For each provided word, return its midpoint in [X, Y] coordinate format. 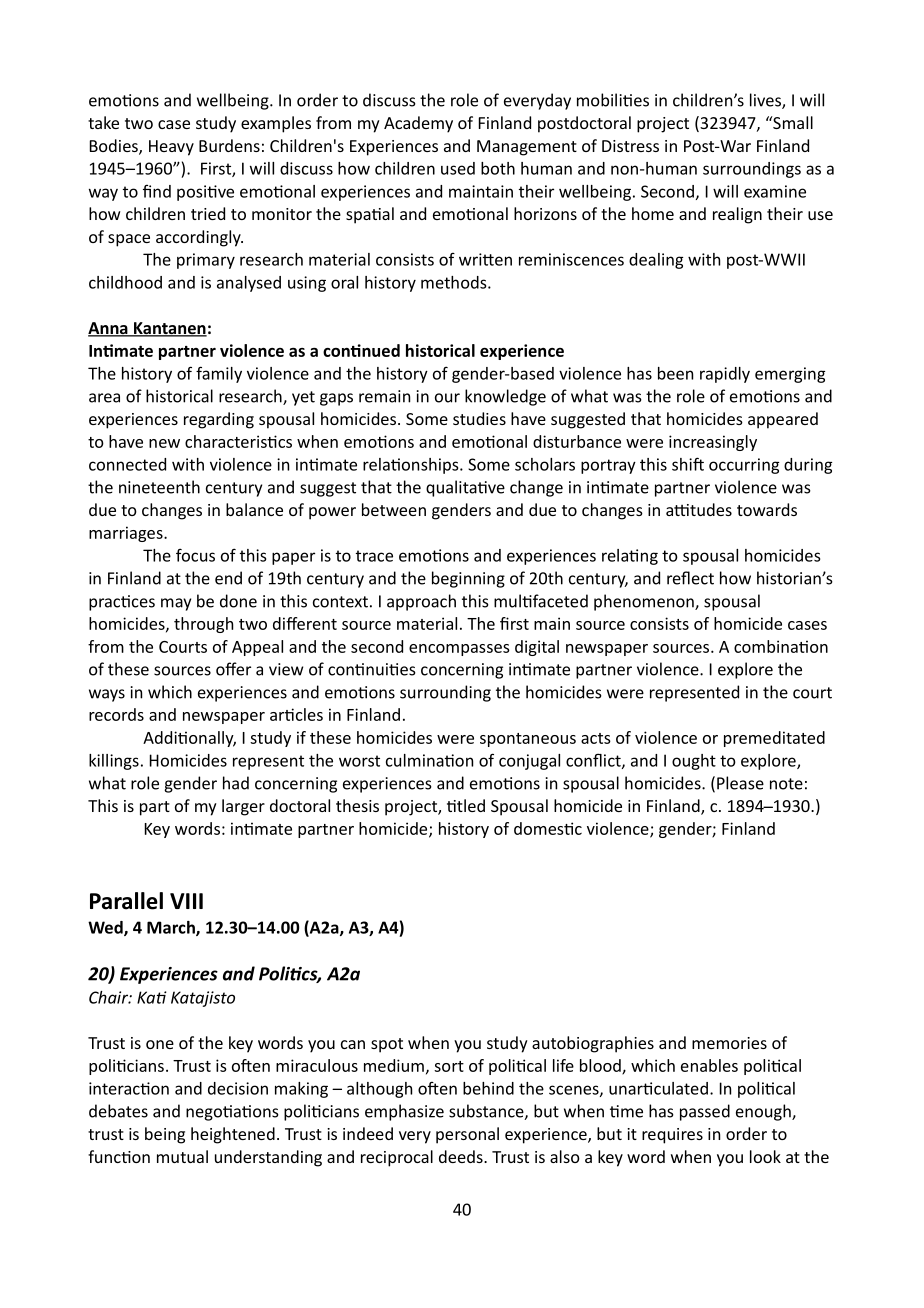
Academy [418, 124]
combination [781, 646]
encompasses [459, 650]
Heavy [171, 148]
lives [766, 101]
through [203, 625]
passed [705, 1112]
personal [467, 1135]
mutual [182, 1156]
